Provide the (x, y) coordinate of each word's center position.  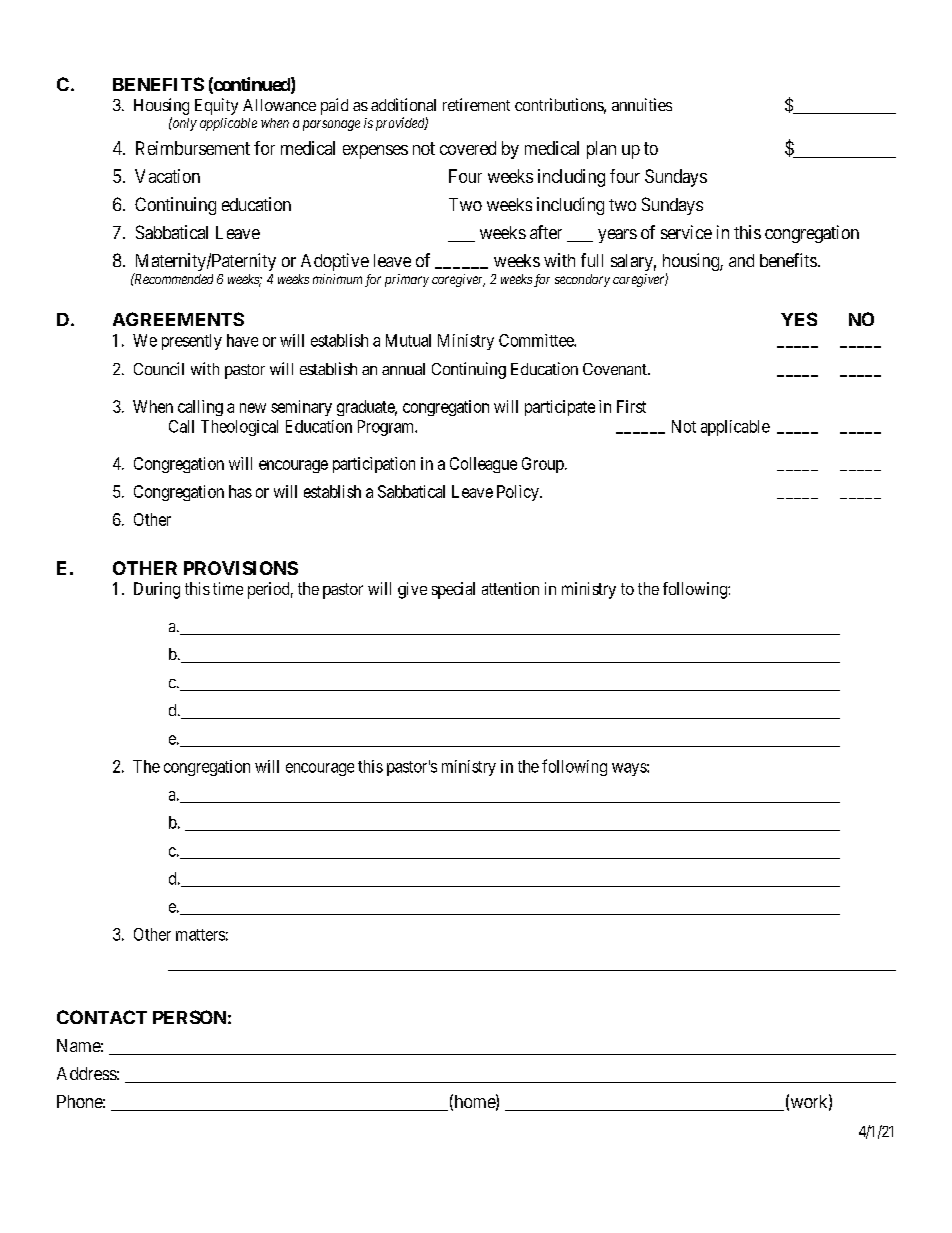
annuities (642, 104)
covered (468, 148)
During (157, 590)
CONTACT (102, 1017)
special (453, 590)
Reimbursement (193, 148)
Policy (519, 493)
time (228, 588)
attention (510, 588)
